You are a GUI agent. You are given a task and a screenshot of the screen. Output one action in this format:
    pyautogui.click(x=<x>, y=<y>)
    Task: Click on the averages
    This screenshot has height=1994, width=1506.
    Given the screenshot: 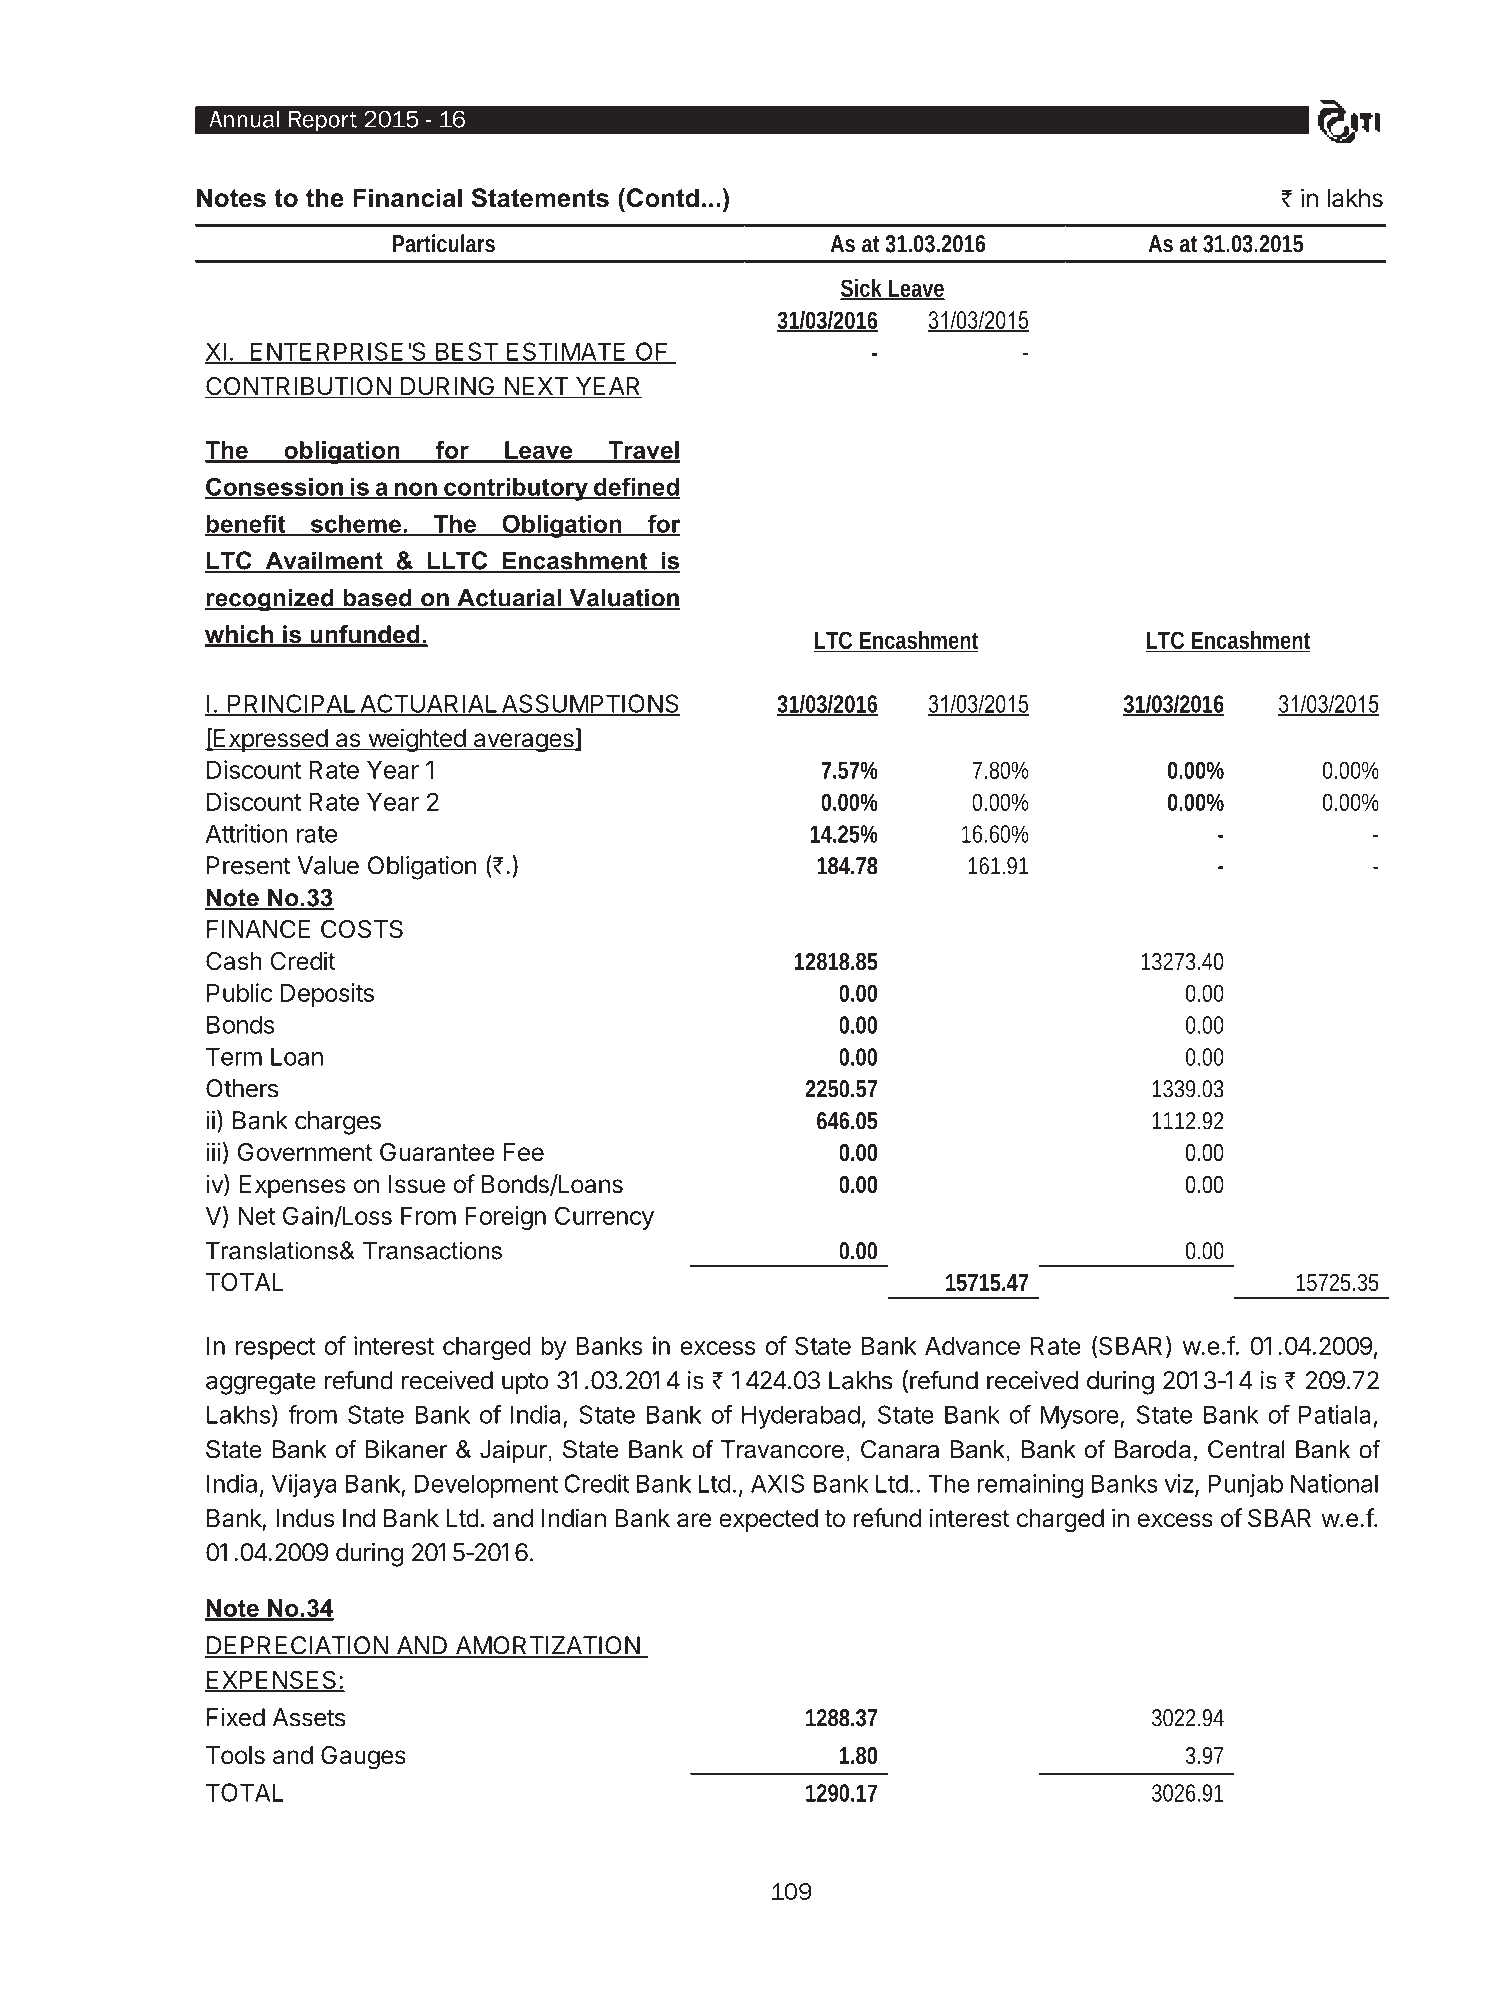 What is the action you would take?
    pyautogui.click(x=523, y=743)
